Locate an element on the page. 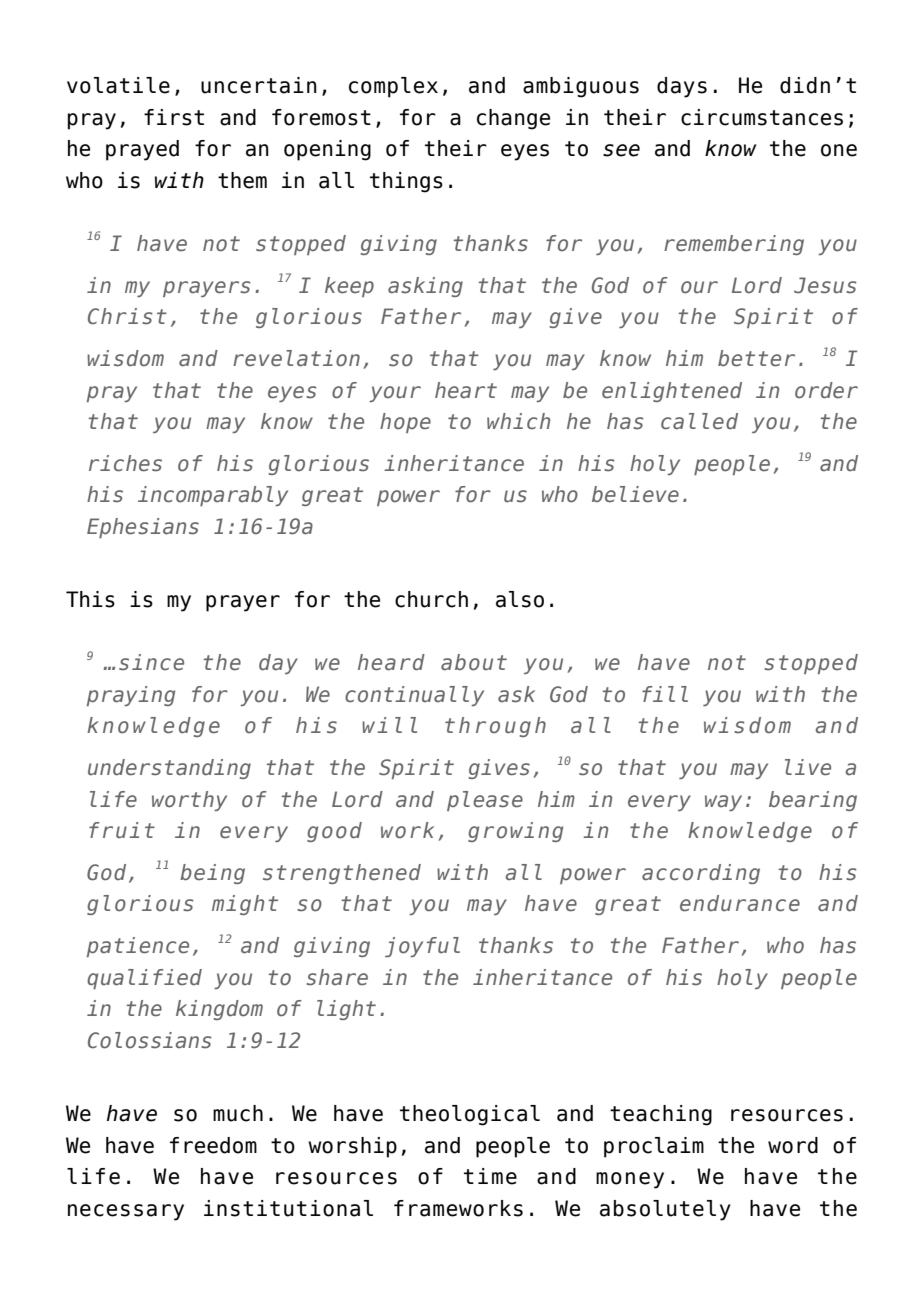 The width and height of the page is (924, 1308). church is located at coordinates (431, 599).
